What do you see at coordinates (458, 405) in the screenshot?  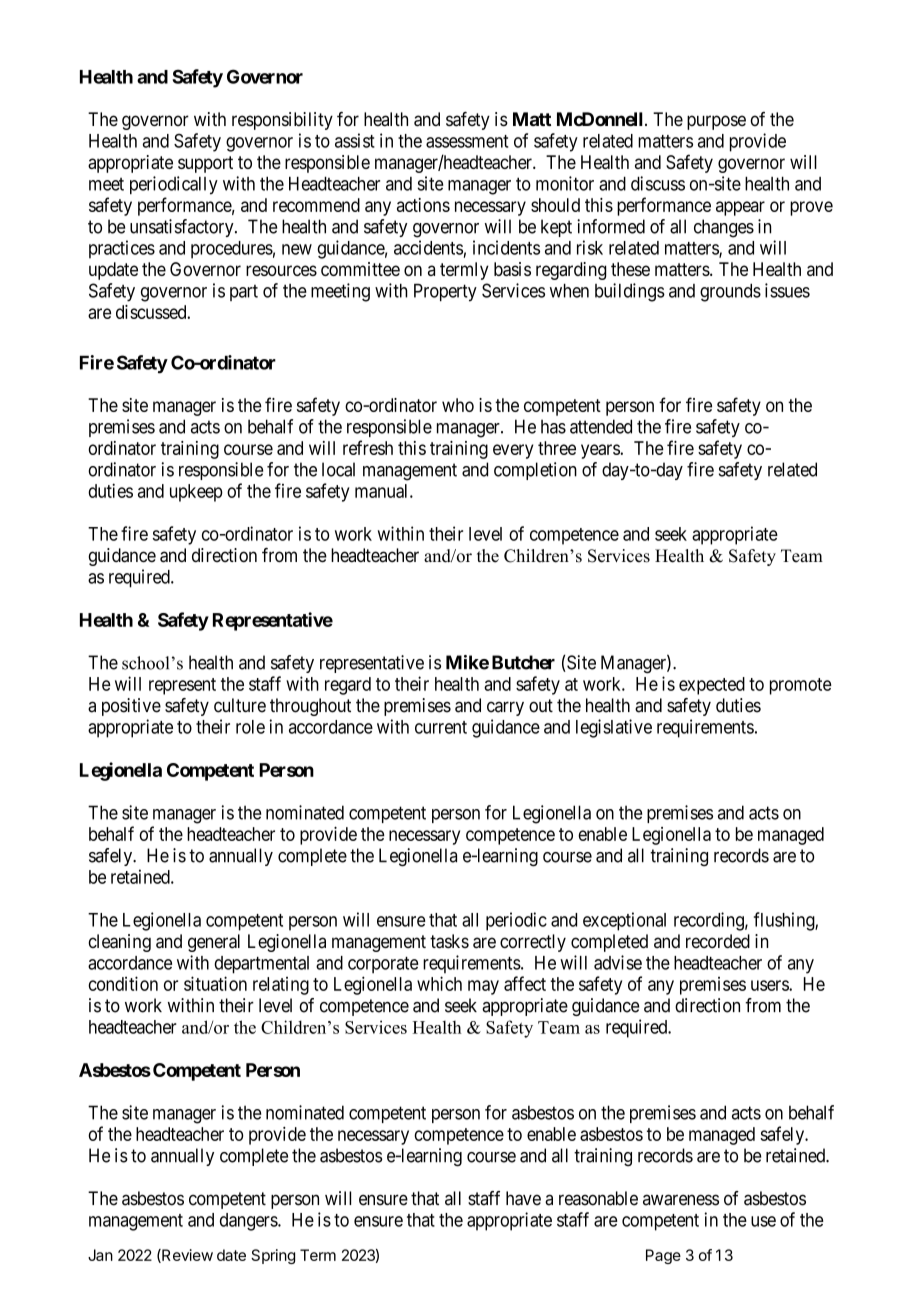 I see `who` at bounding box center [458, 405].
